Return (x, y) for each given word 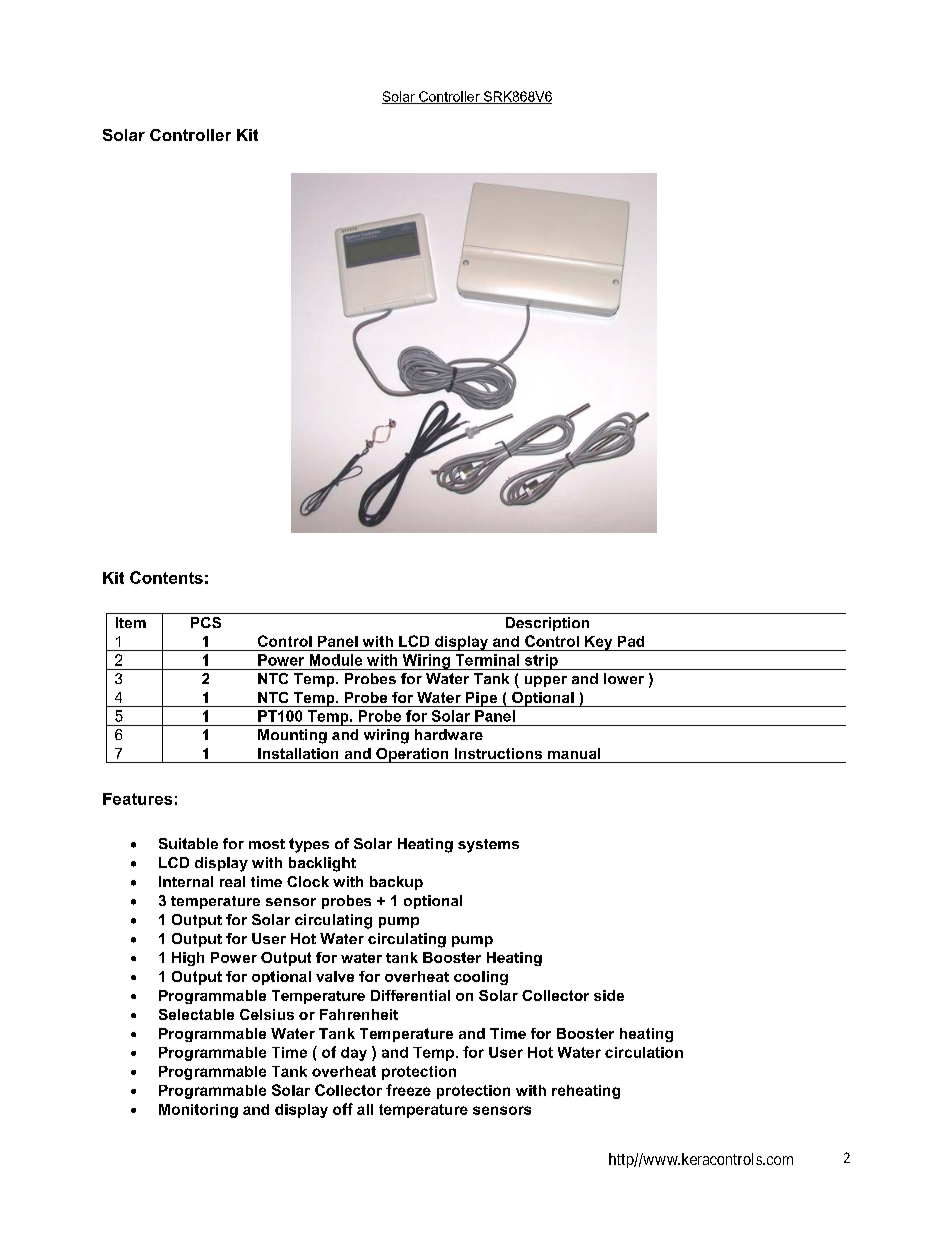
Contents (166, 577)
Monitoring (198, 1111)
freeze (408, 1090)
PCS (206, 622)
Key (599, 643)
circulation (644, 1052)
